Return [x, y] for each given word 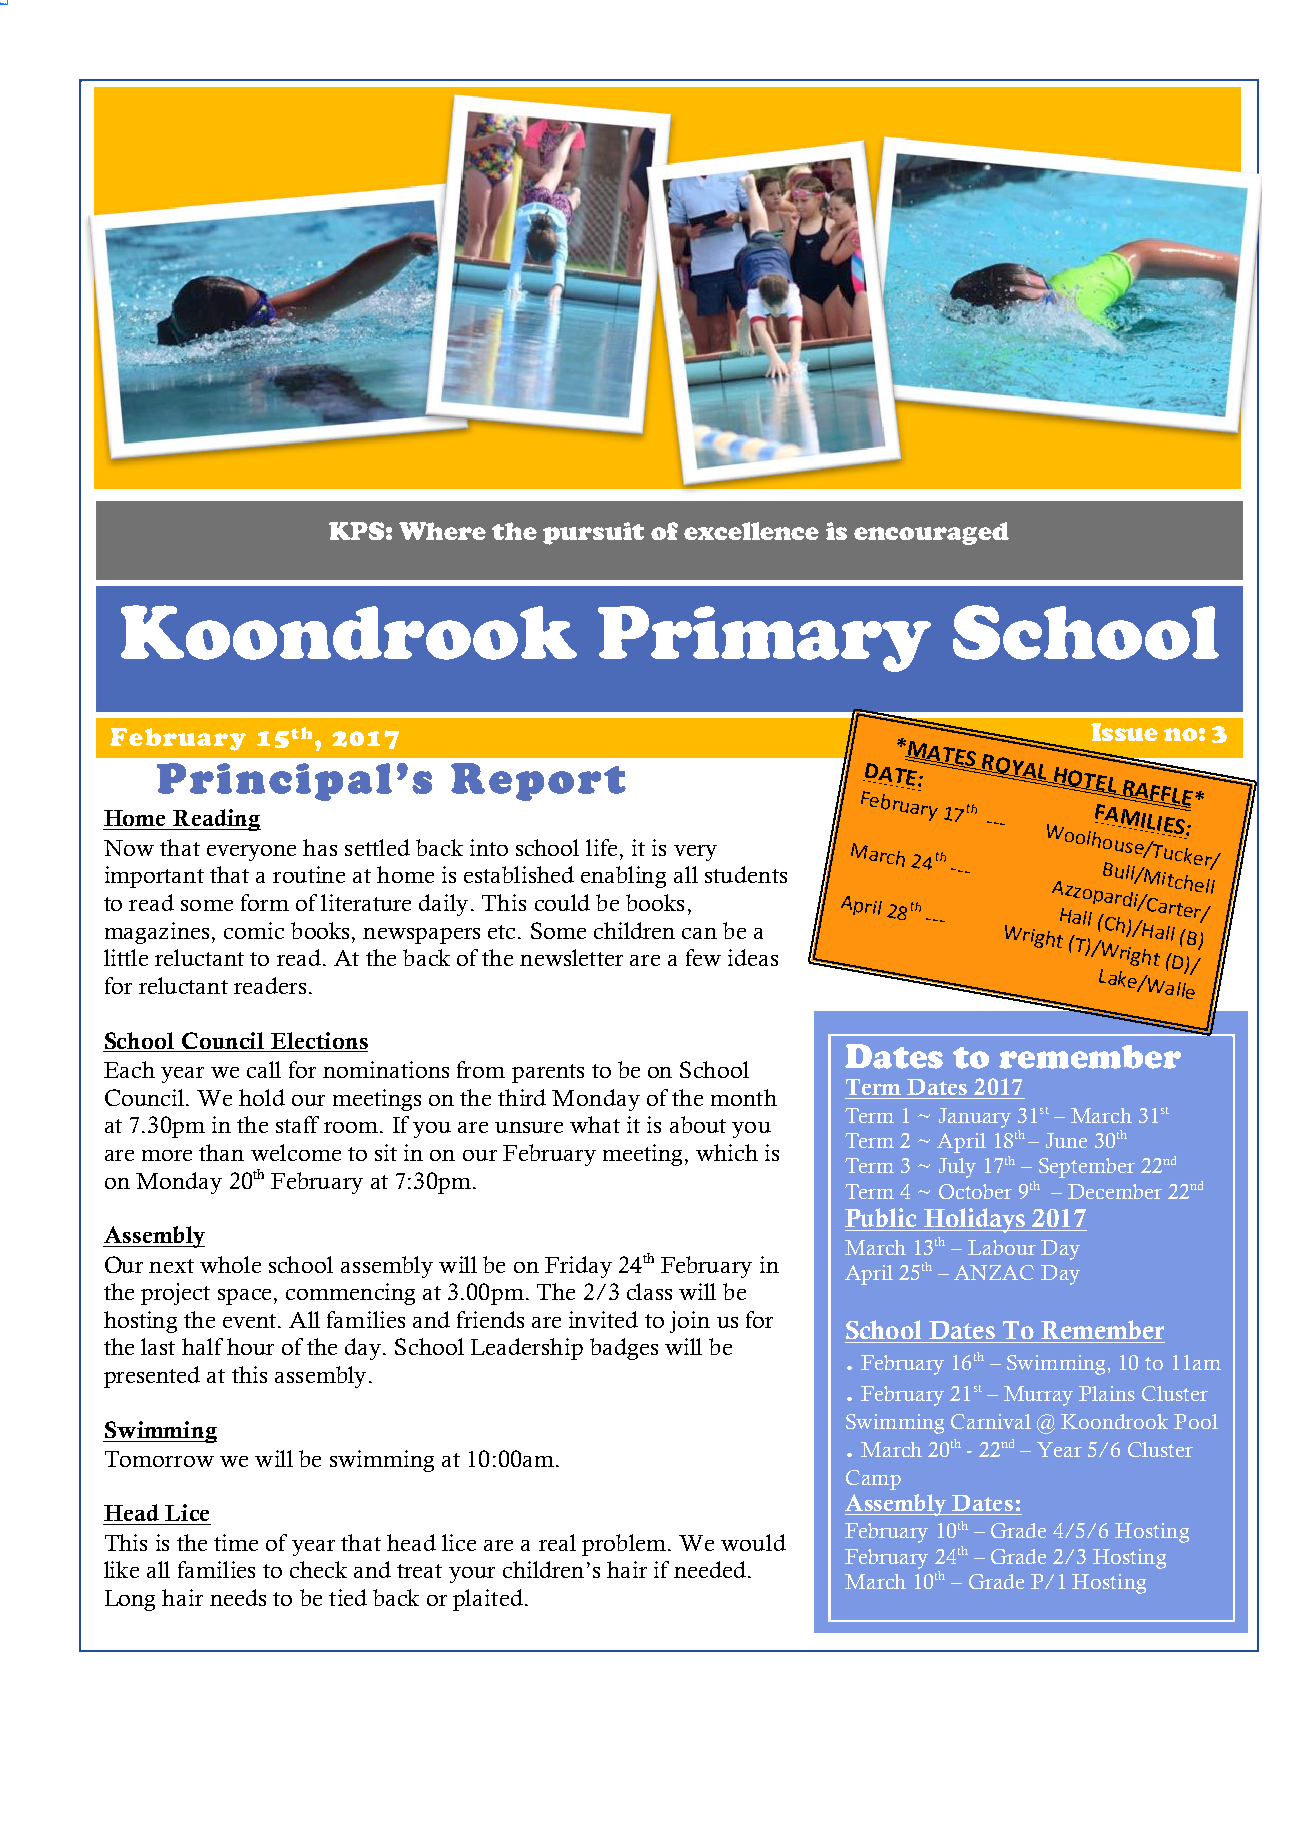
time [236, 1542]
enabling [623, 877]
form [265, 902]
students [746, 874]
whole [230, 1264]
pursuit [593, 533]
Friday [578, 1267]
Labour [1002, 1247]
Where [442, 531]
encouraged [931, 533]
